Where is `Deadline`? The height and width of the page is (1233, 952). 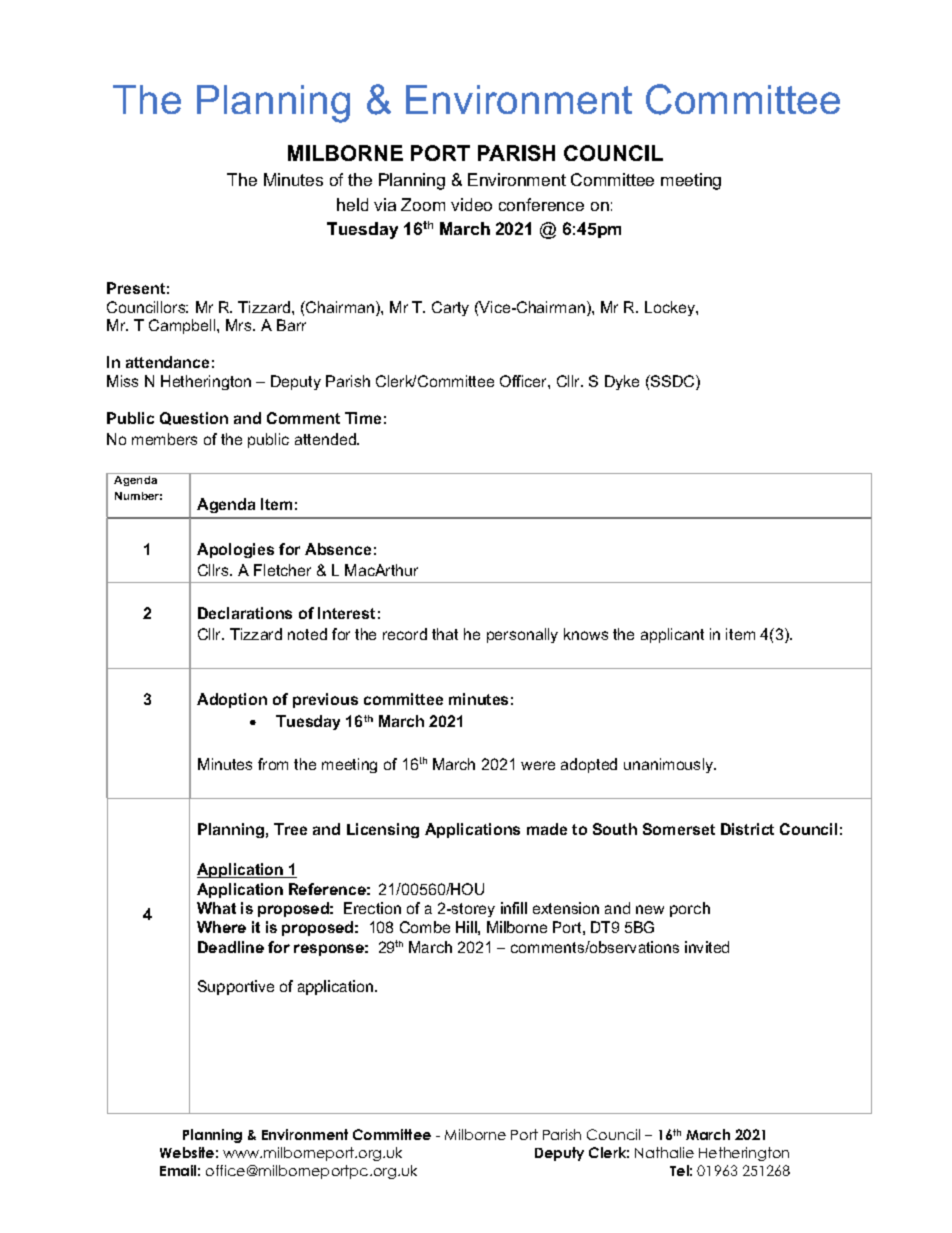
Deadline is located at coordinates (231, 947).
